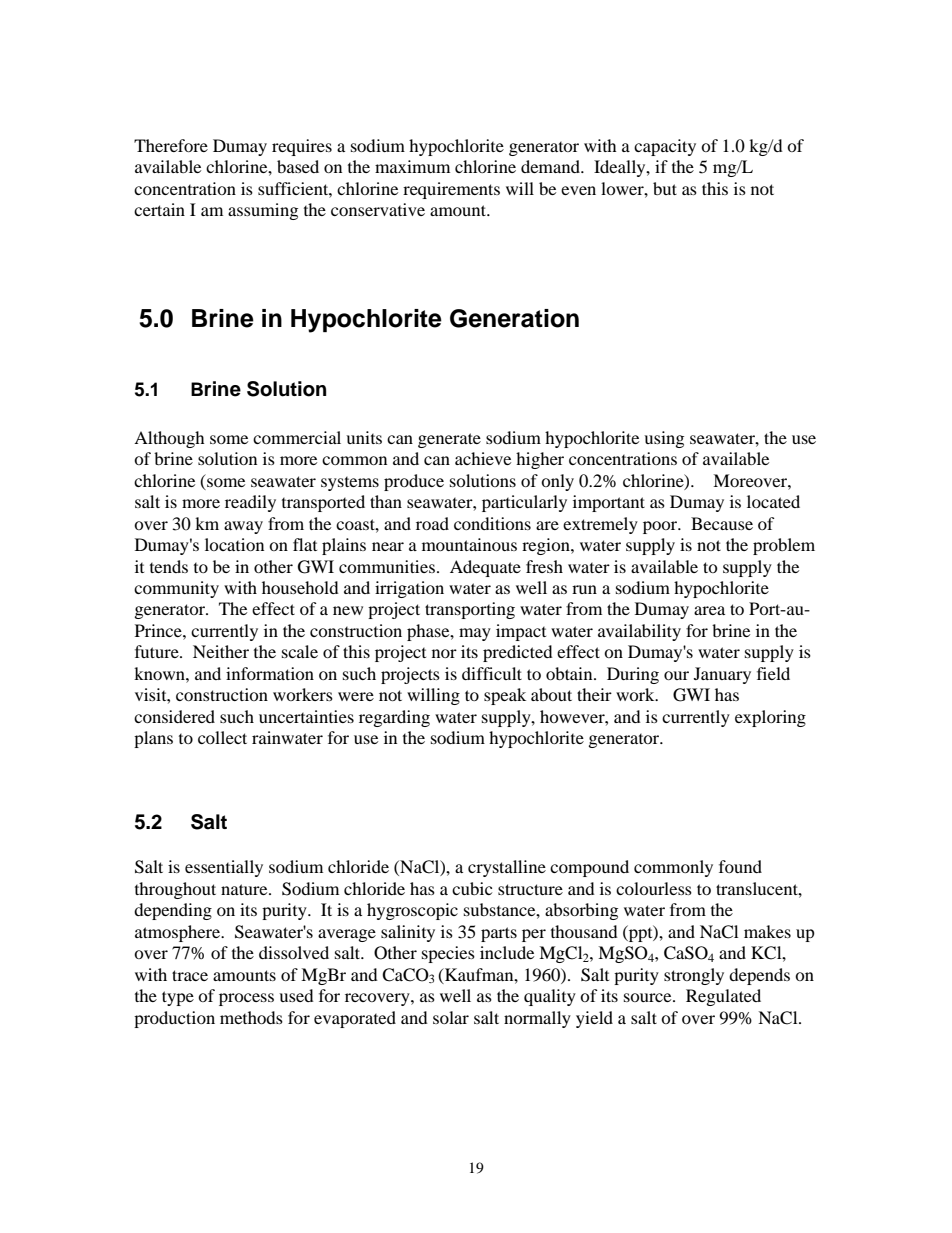 This screenshot has width=952, height=1233. Describe the element at coordinates (176, 589) in the screenshot. I see `community` at that location.
